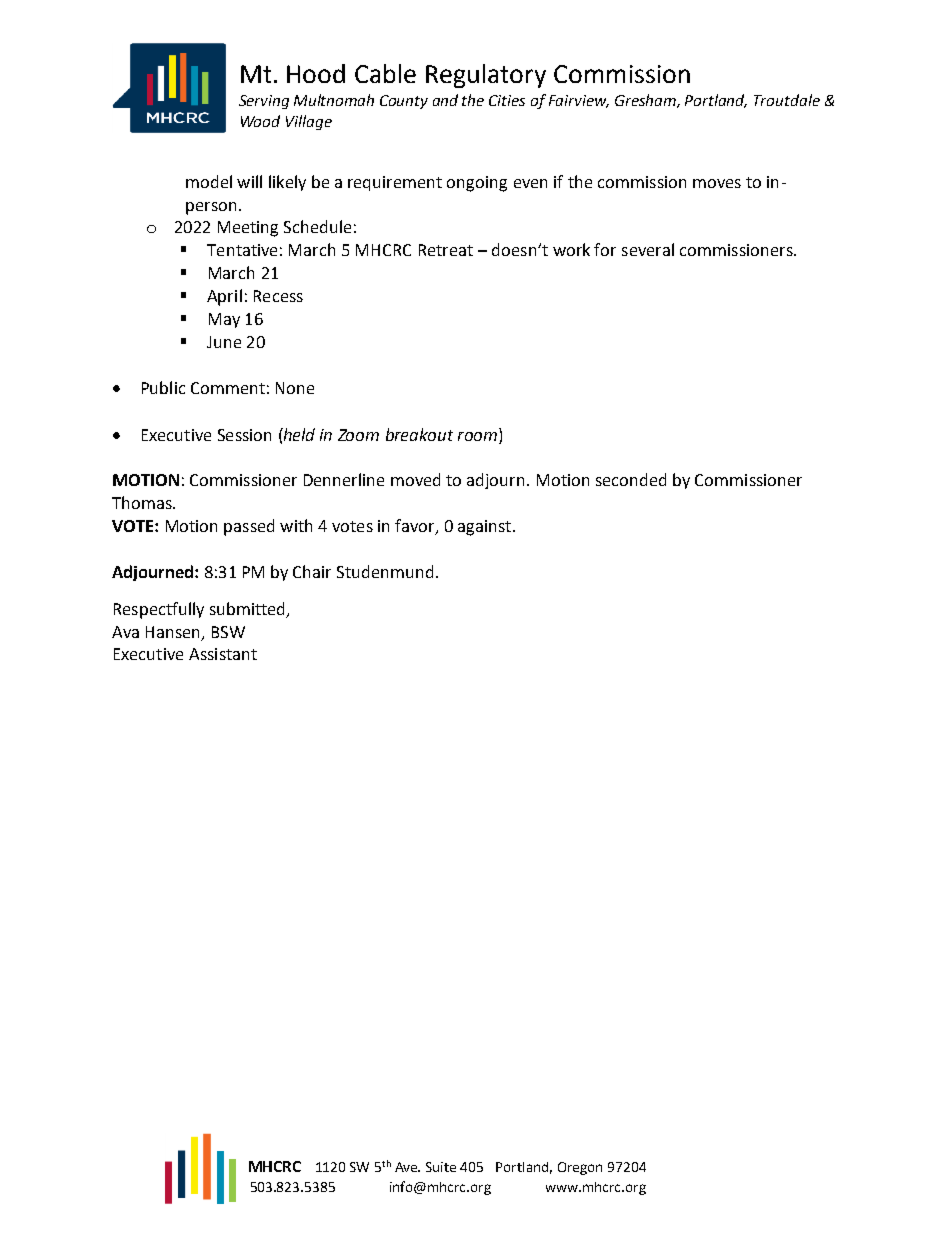 Image resolution: width=952 pixels, height=1233 pixels. I want to click on seconded, so click(631, 479).
